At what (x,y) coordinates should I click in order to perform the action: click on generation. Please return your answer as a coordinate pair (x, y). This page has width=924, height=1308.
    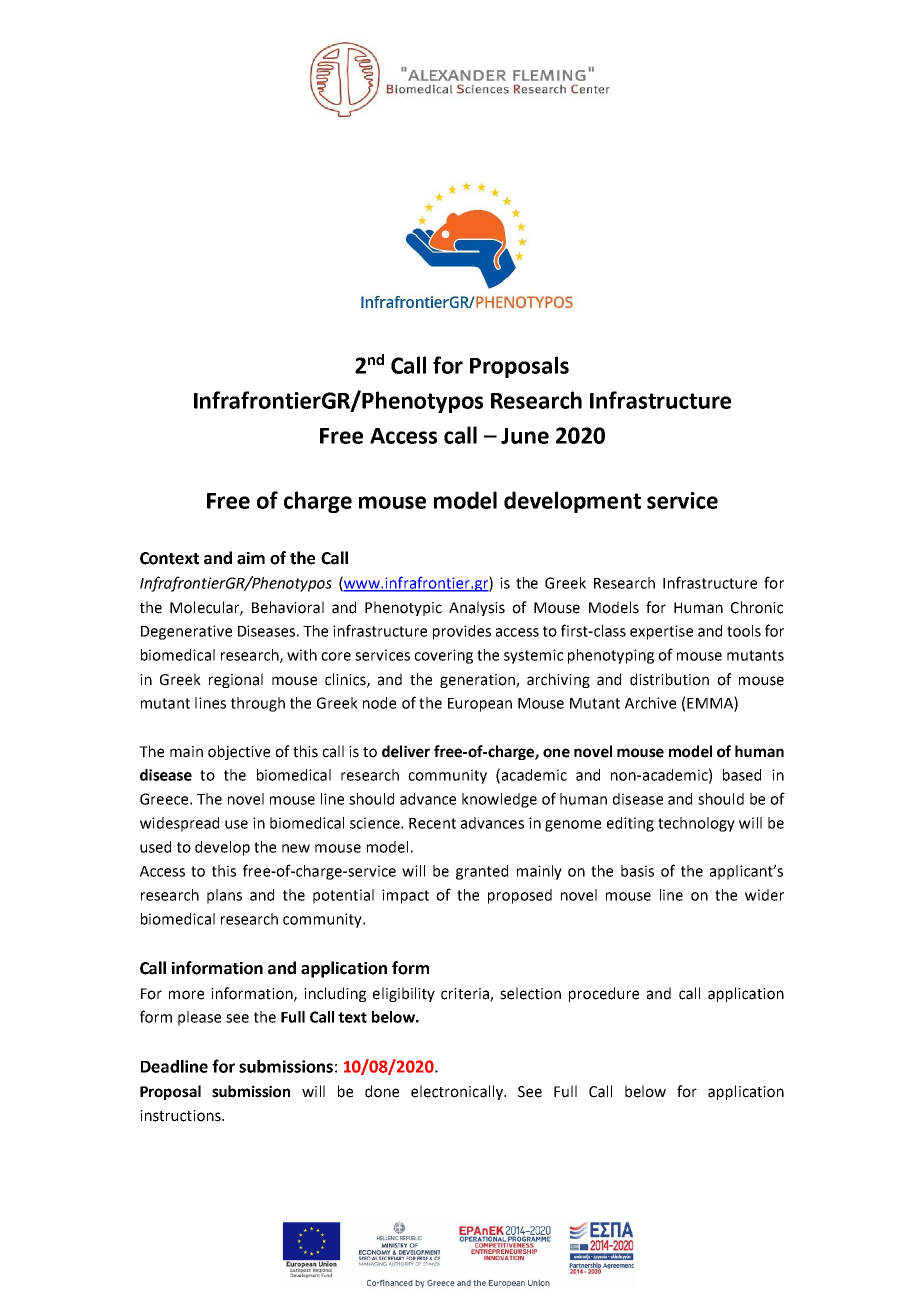
    Looking at the image, I should click on (478, 681).
